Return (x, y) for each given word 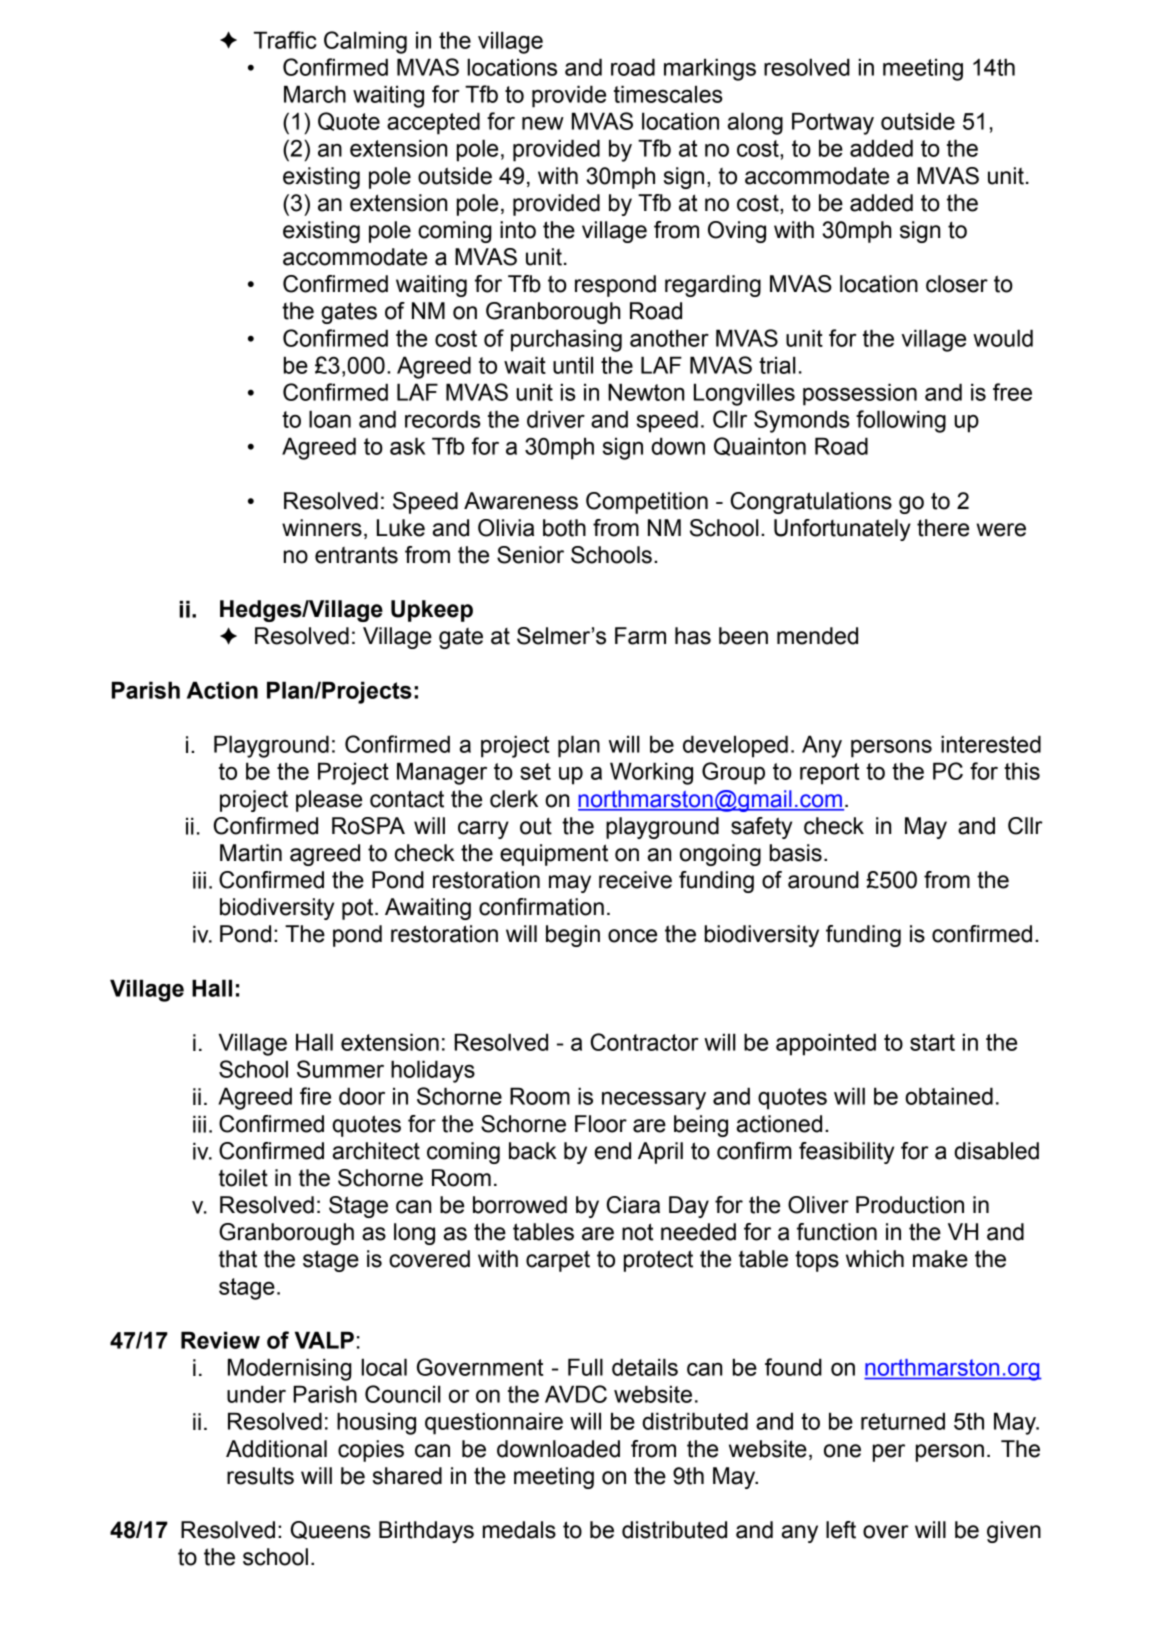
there (943, 528)
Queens (331, 1530)
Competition (647, 503)
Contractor (645, 1042)
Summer (340, 1069)
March (315, 94)
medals (519, 1530)
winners (322, 528)
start (932, 1042)
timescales (668, 94)
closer (957, 284)
